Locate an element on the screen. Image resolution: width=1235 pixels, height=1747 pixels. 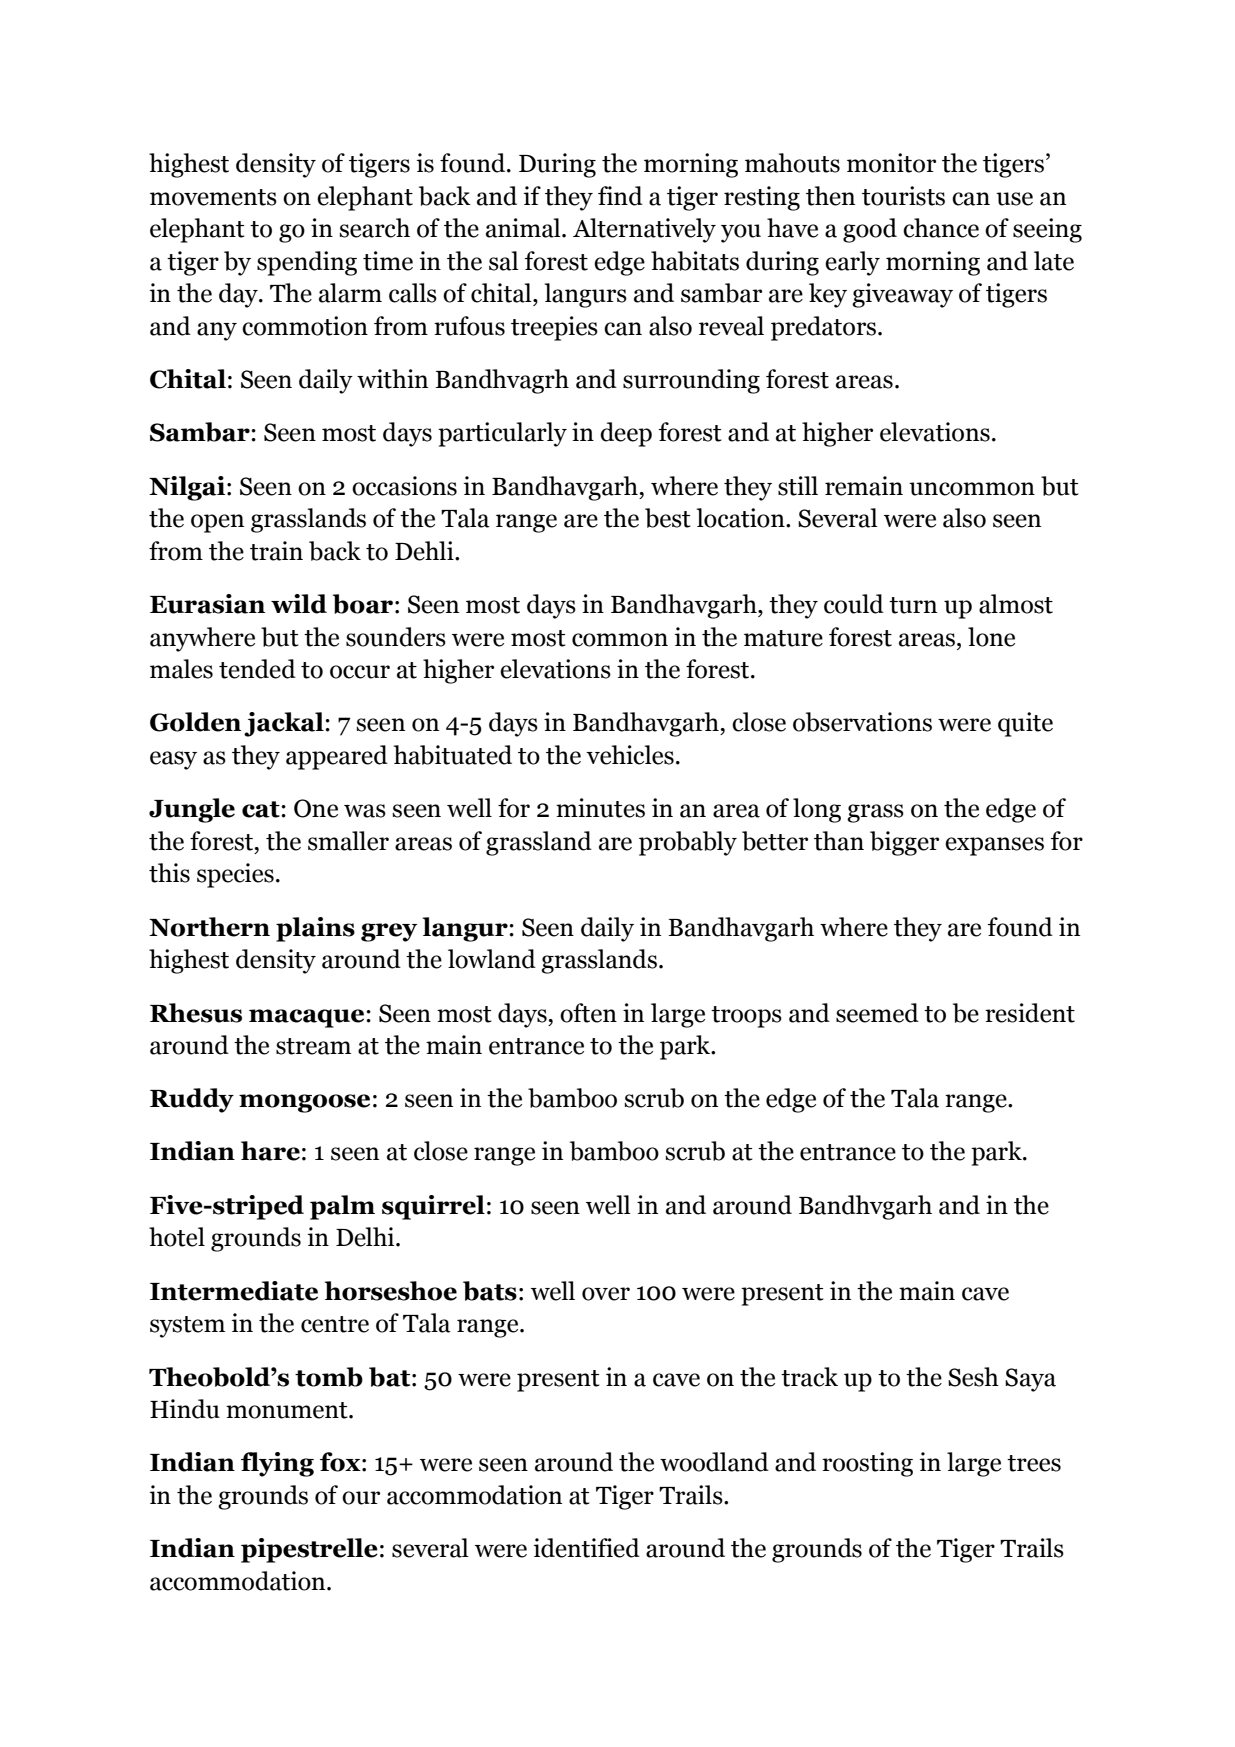
chance is located at coordinates (941, 228).
